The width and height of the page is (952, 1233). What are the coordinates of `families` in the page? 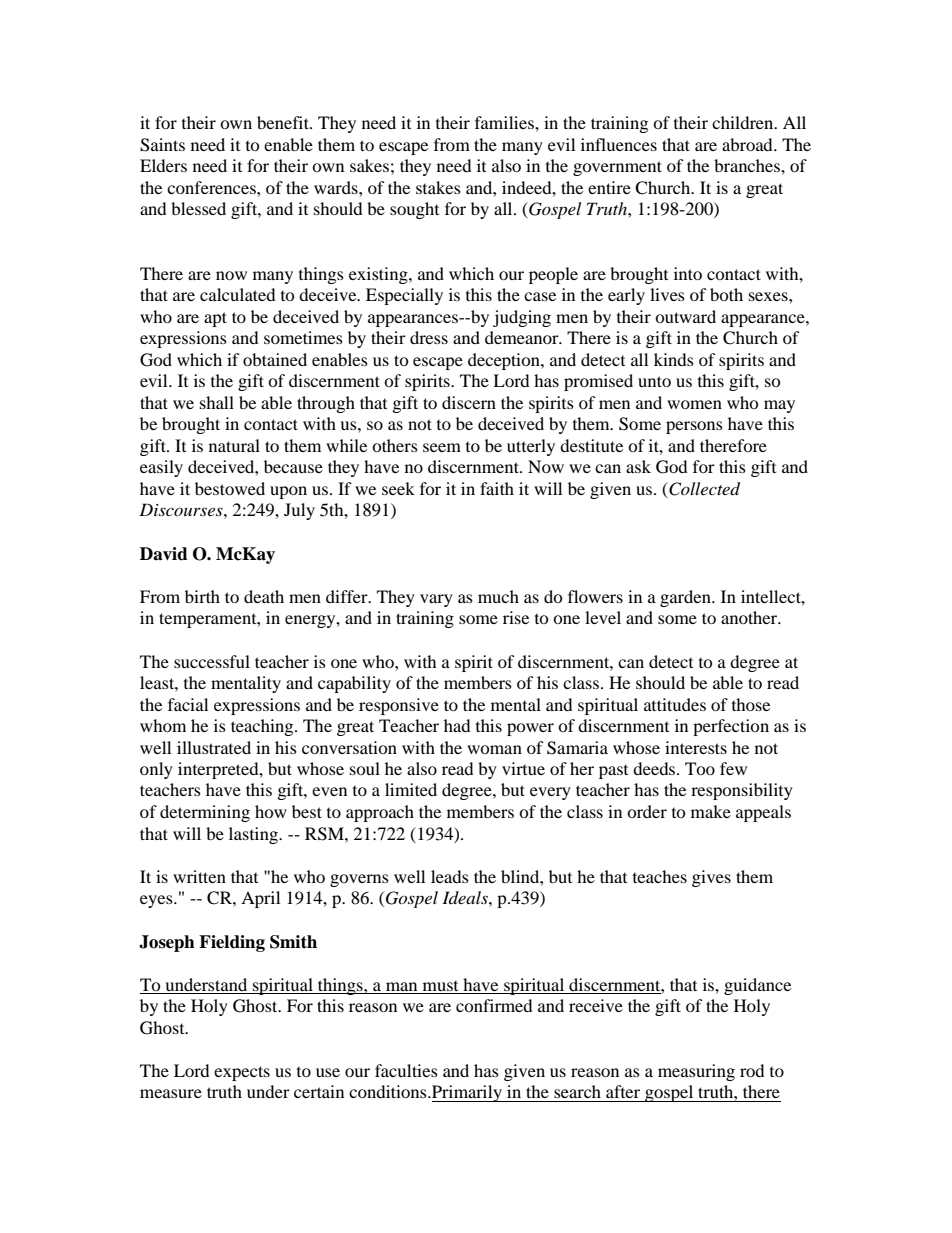 It's located at (505, 122).
